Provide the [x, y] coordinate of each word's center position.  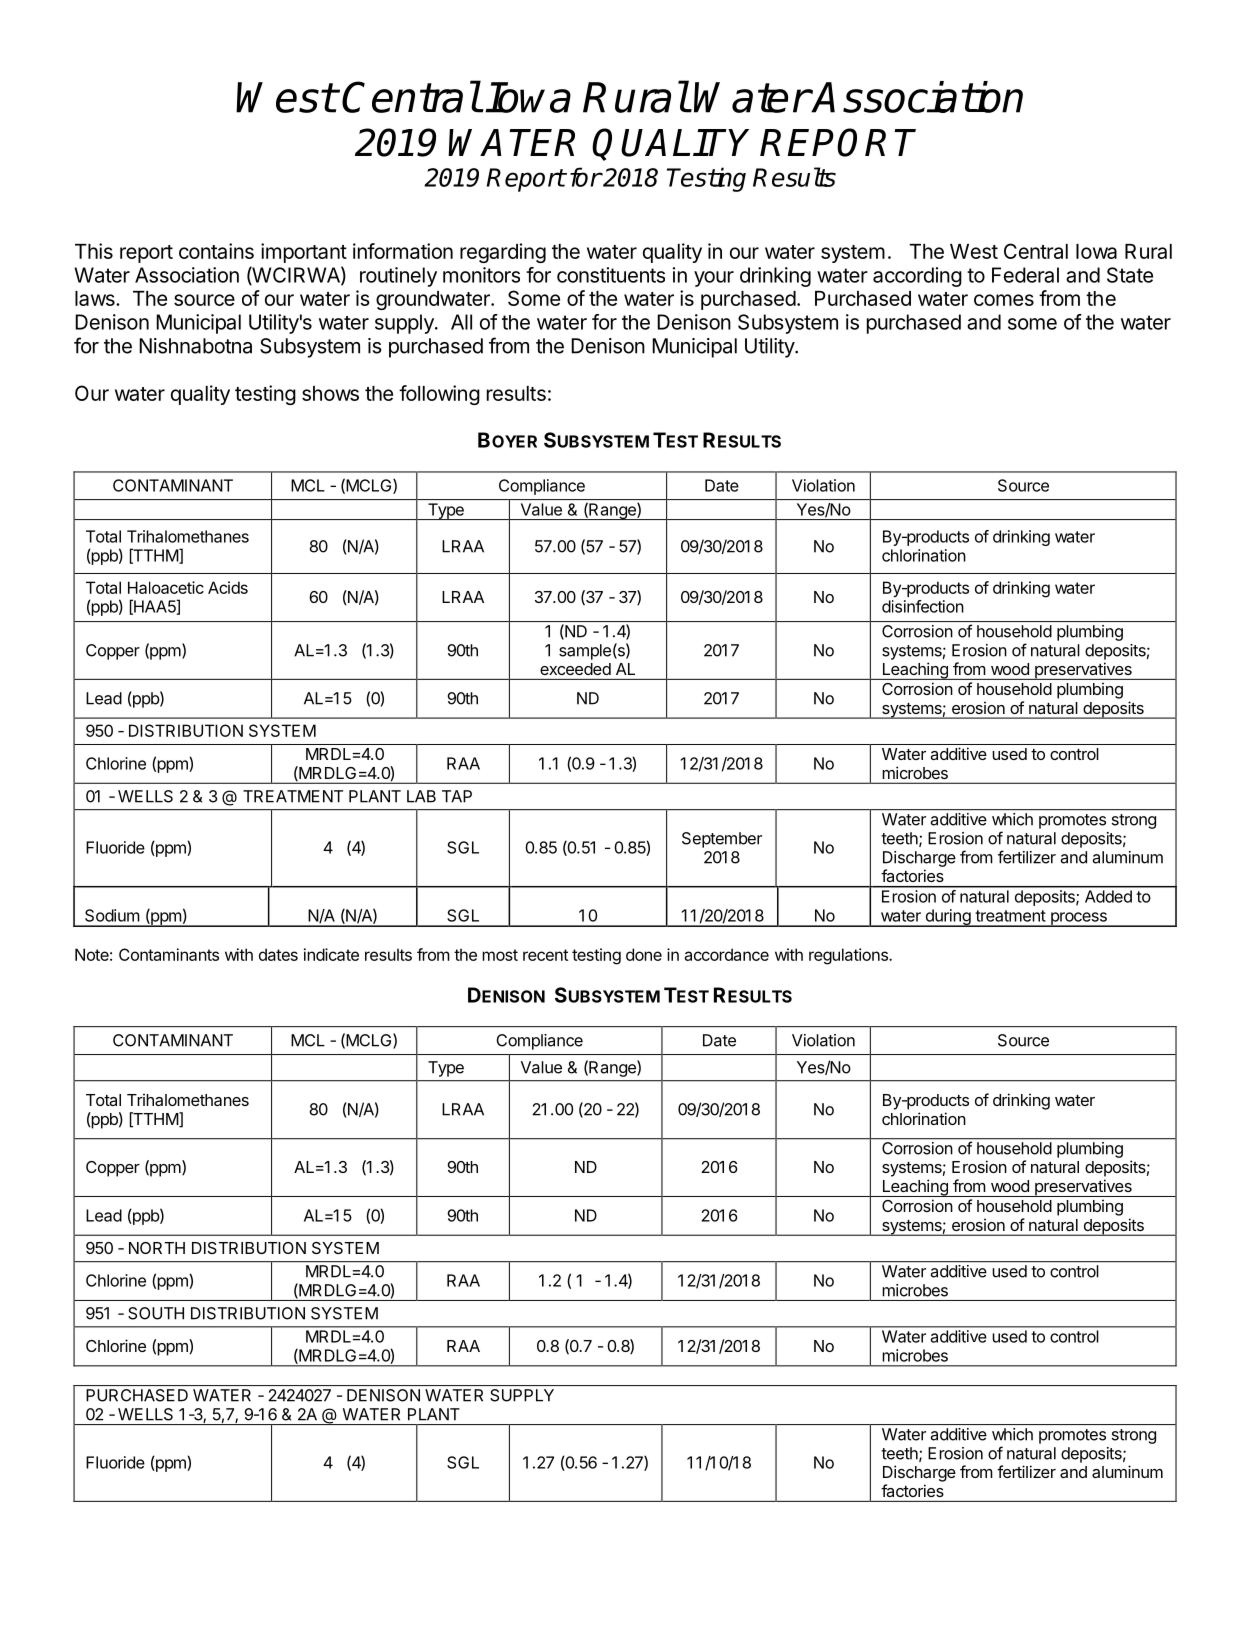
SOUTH [156, 1313]
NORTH [157, 1248]
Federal [1025, 275]
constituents [611, 275]
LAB [421, 796]
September [722, 840]
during [947, 918]
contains [216, 251]
